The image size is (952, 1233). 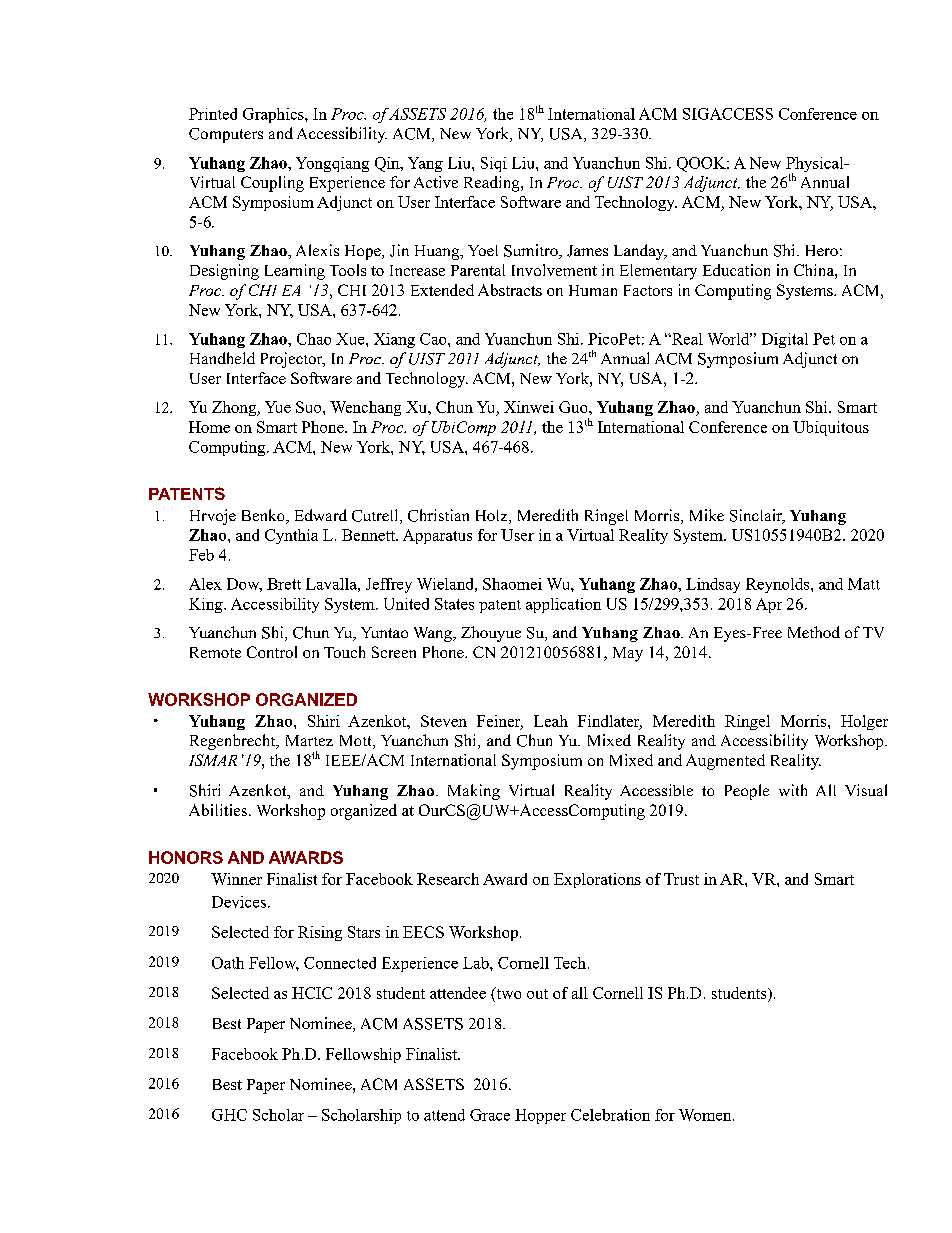 I want to click on GHC, so click(x=229, y=1115).
